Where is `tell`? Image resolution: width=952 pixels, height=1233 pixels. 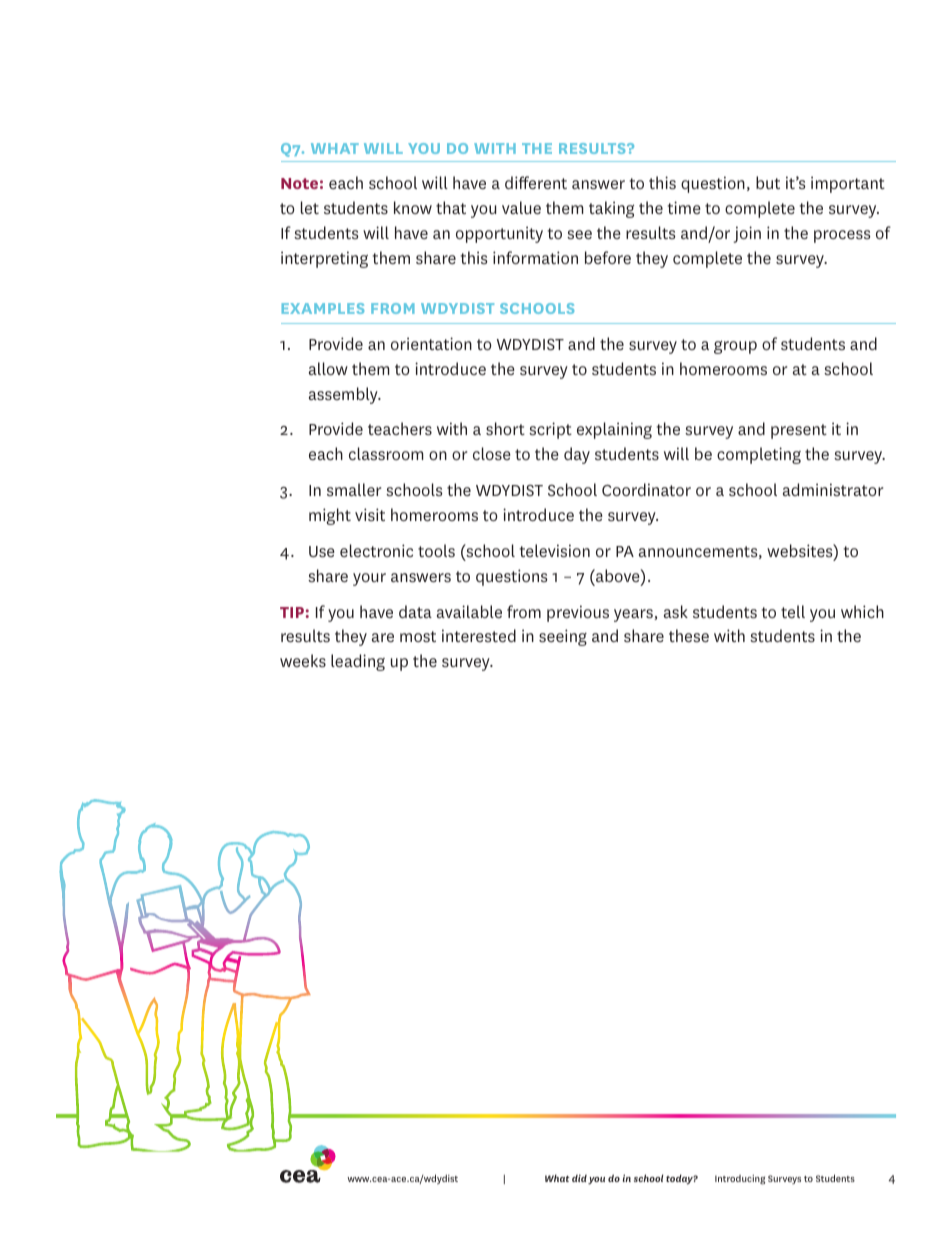
tell is located at coordinates (793, 611).
